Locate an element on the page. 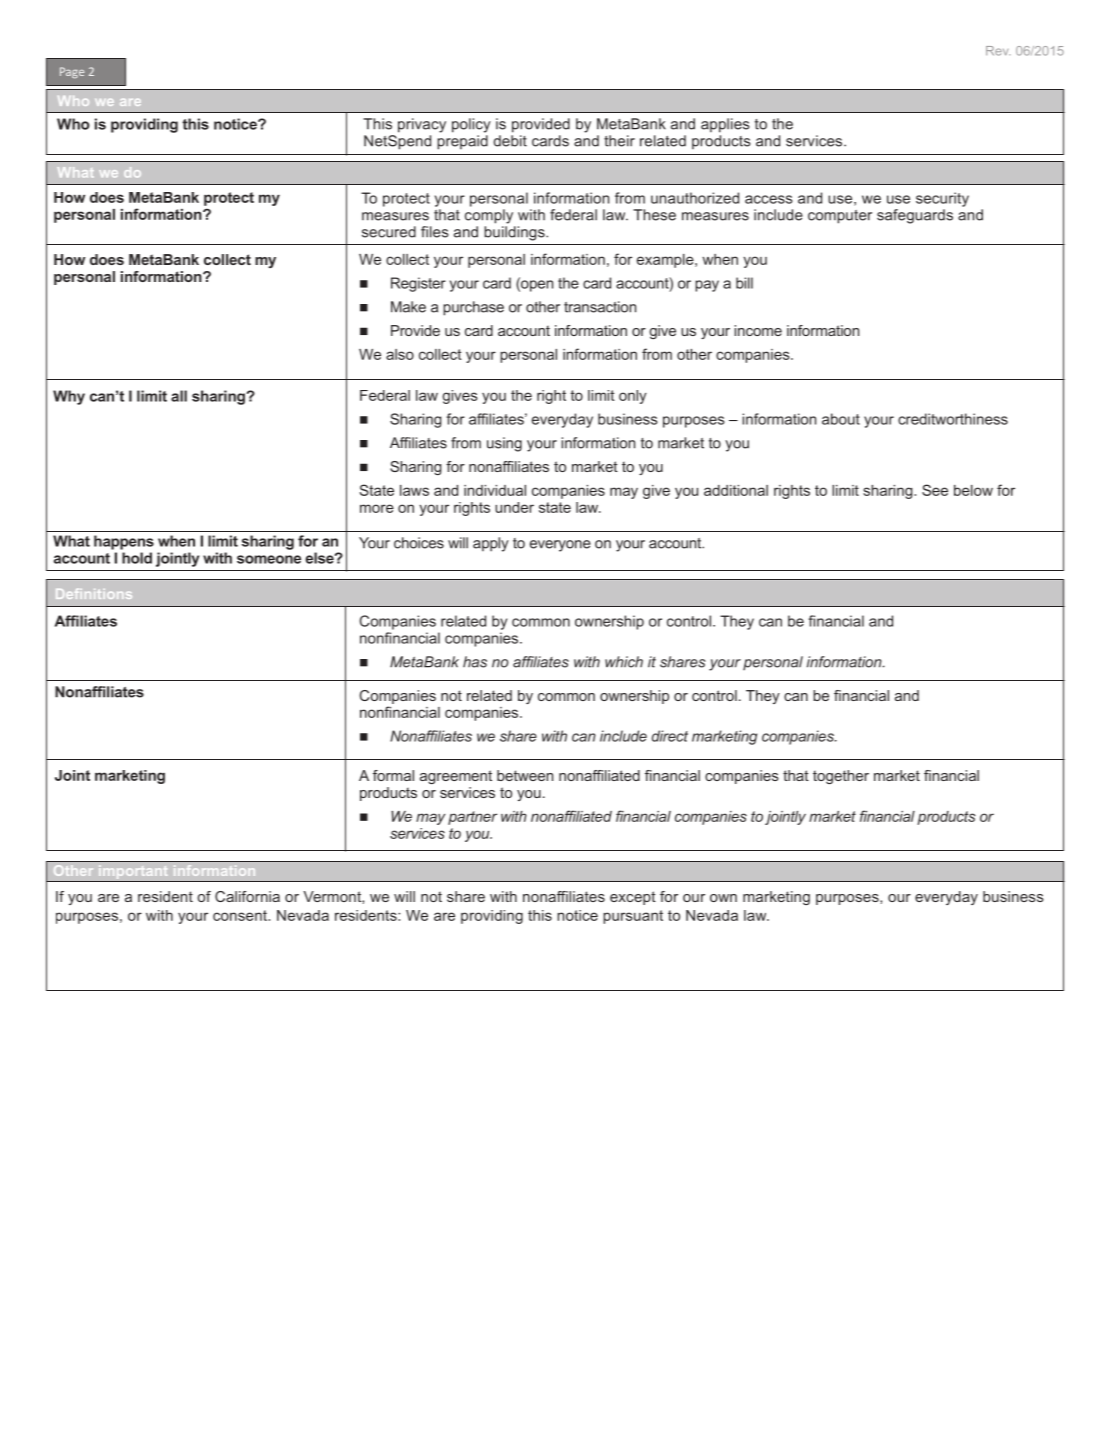 Image resolution: width=1110 pixels, height=1436 pixels. individual is located at coordinates (495, 490).
